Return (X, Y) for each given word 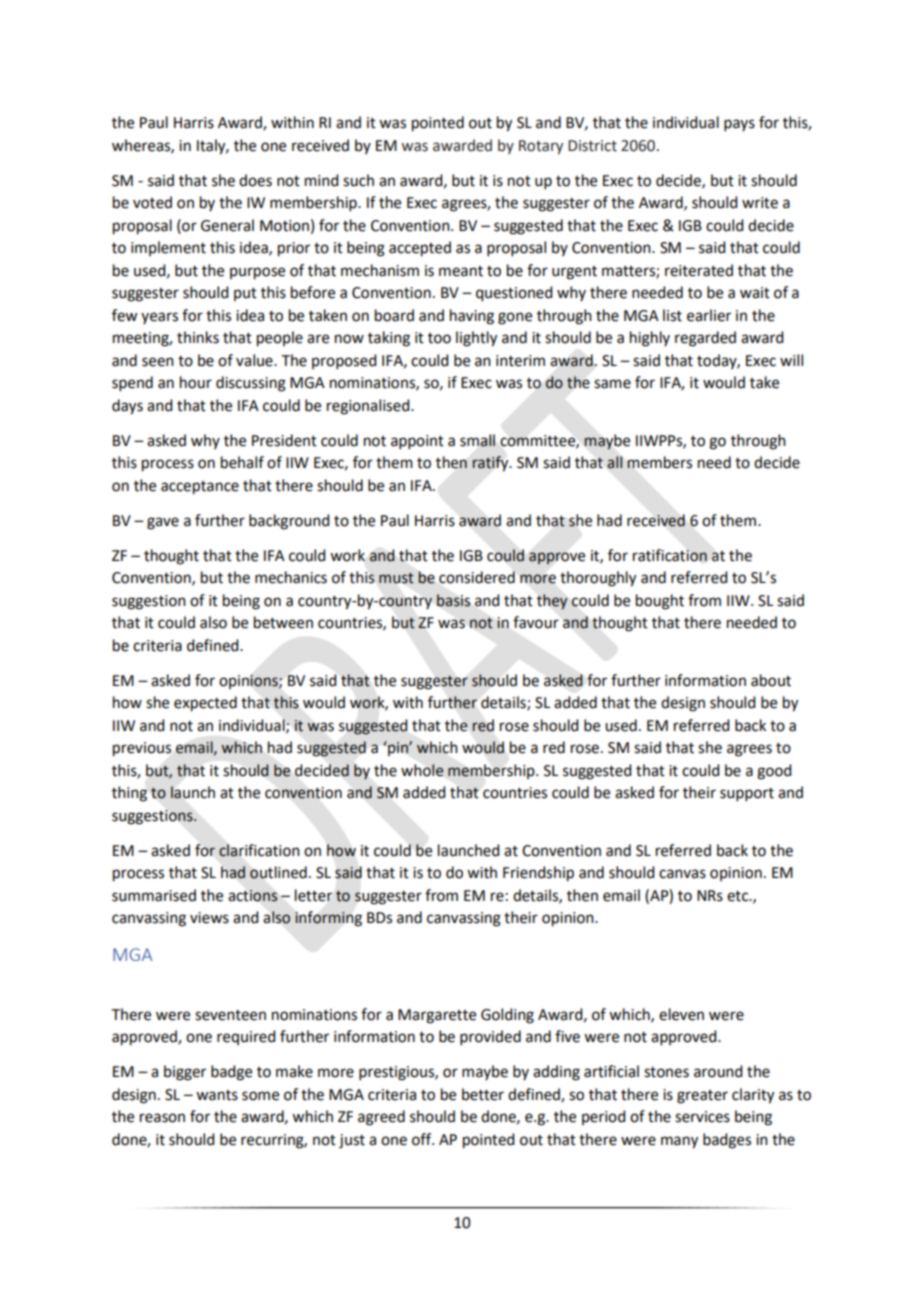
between (283, 622)
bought (660, 602)
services (702, 1117)
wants (217, 1095)
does (255, 180)
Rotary (541, 147)
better (483, 1094)
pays (739, 125)
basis (453, 600)
